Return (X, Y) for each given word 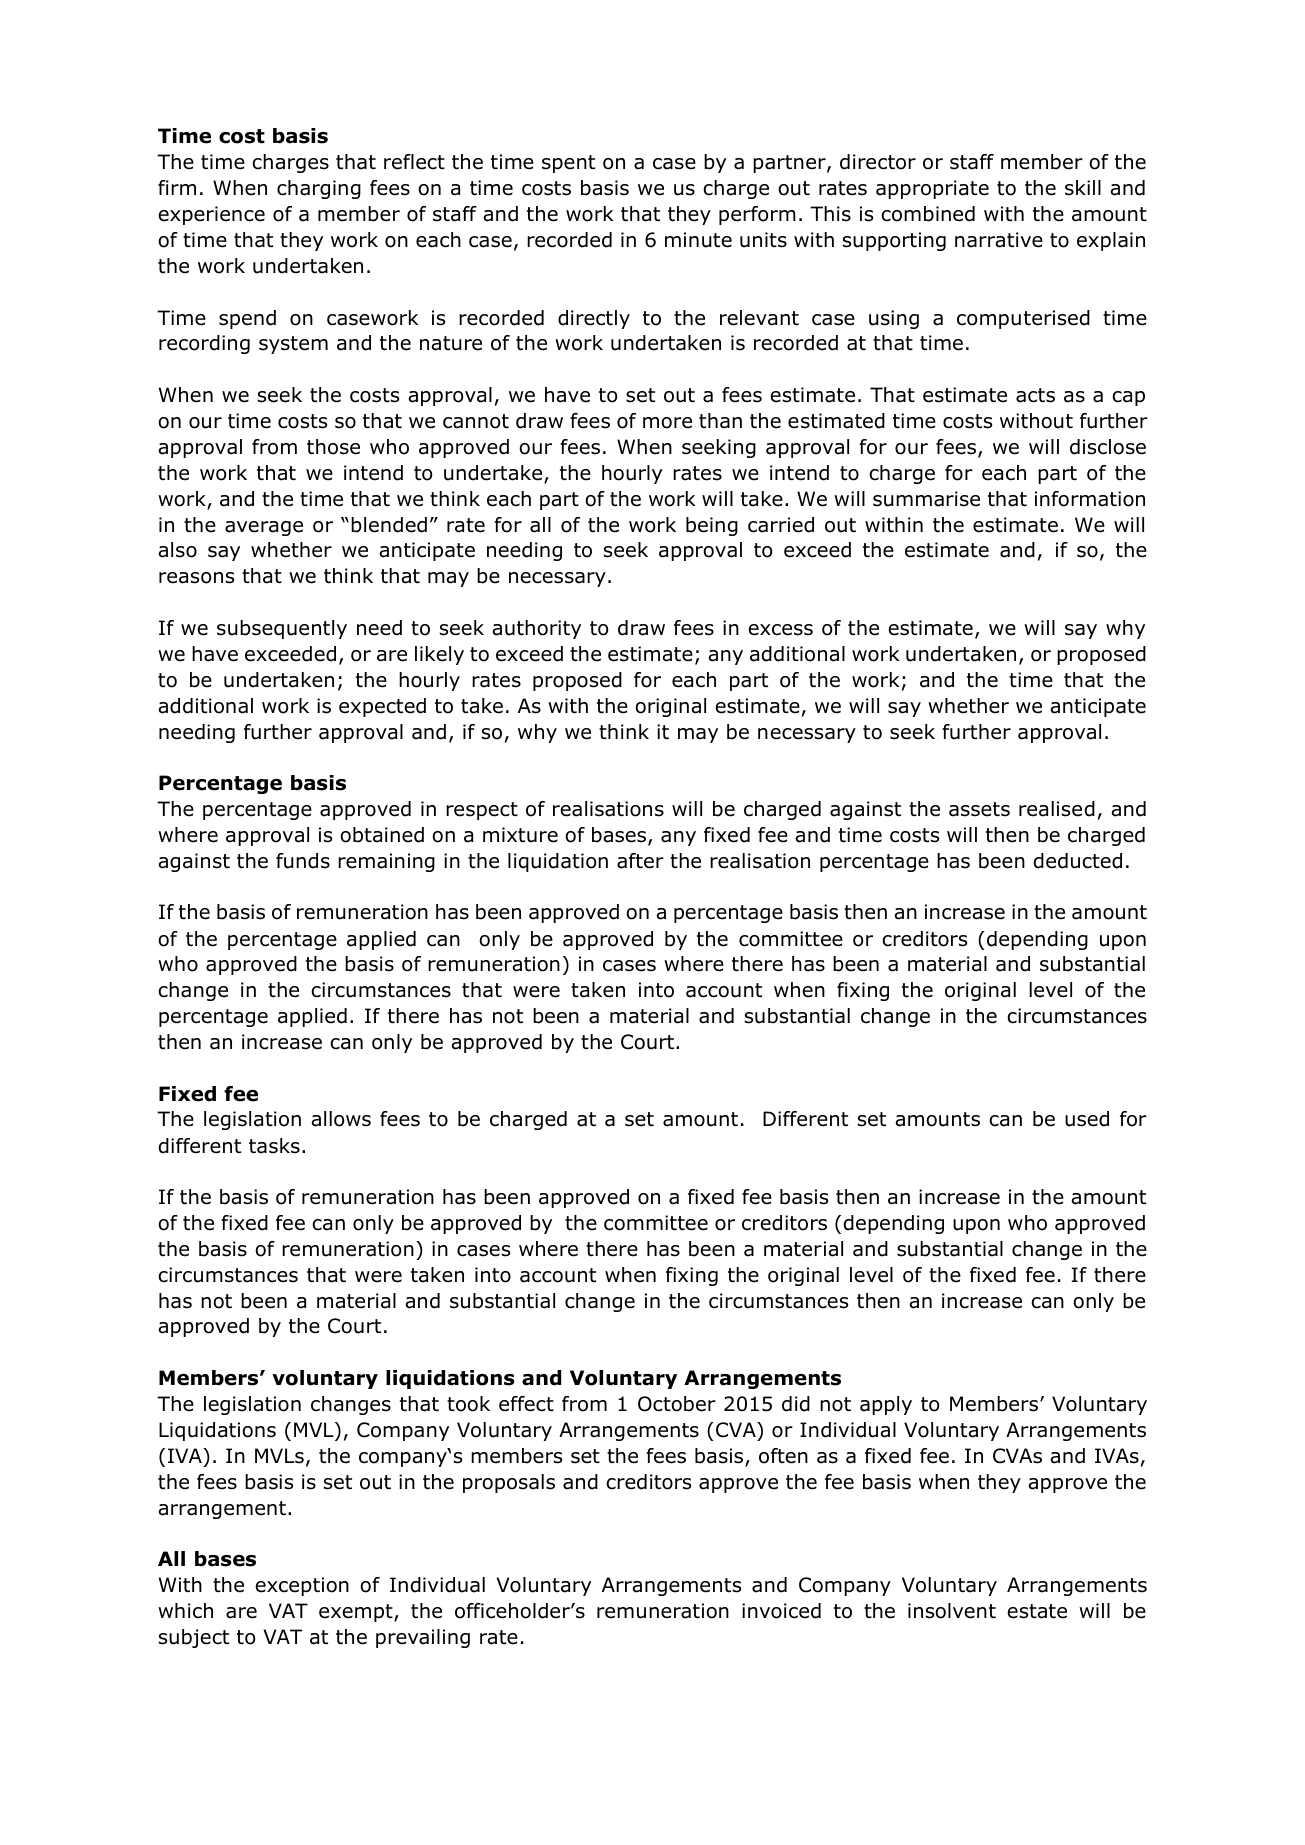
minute (698, 240)
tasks (274, 1146)
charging (319, 189)
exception (302, 1586)
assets (979, 809)
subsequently (282, 629)
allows (341, 1119)
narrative (999, 240)
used (1087, 1119)
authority (536, 629)
